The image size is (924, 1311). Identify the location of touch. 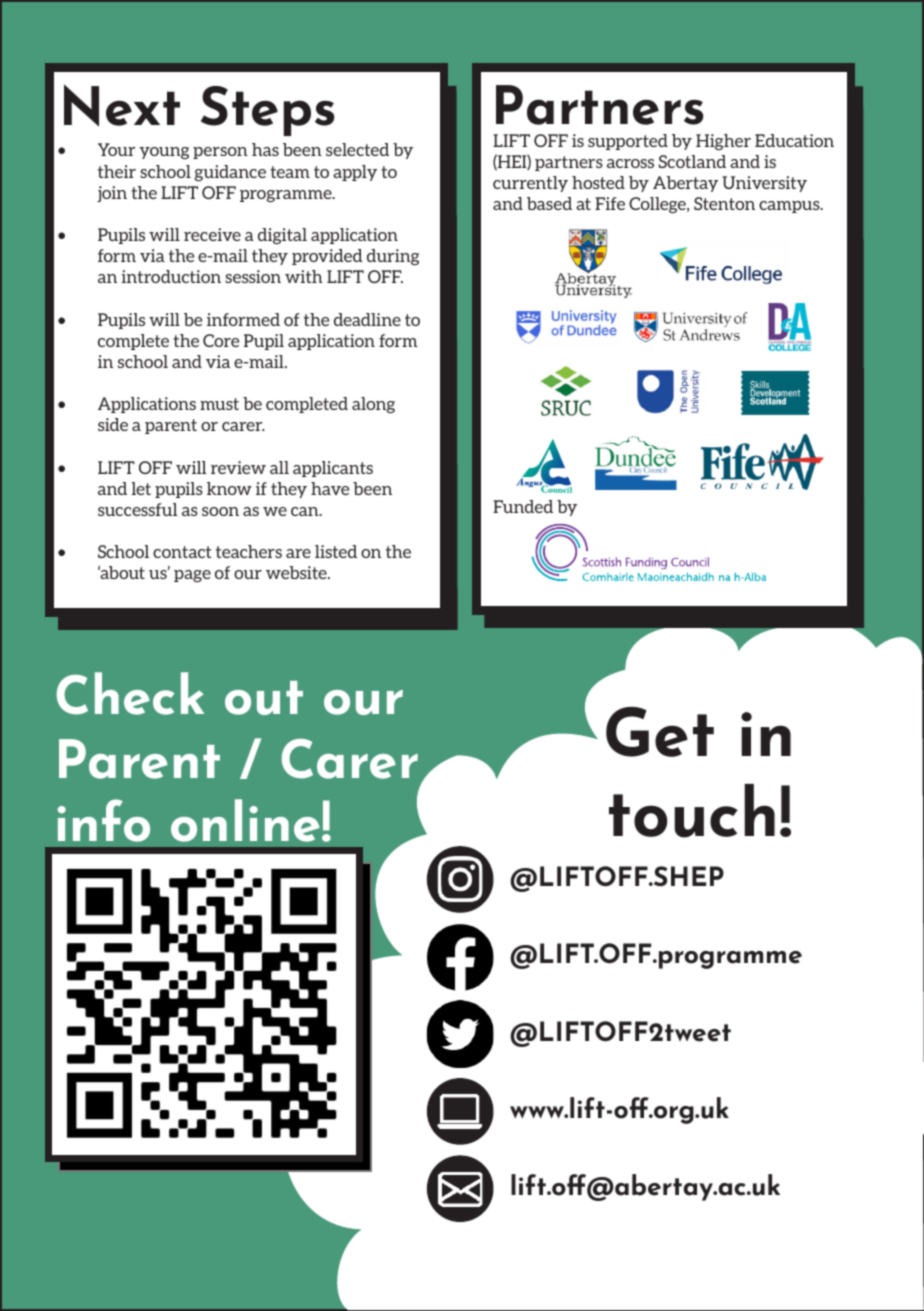
(692, 811).
